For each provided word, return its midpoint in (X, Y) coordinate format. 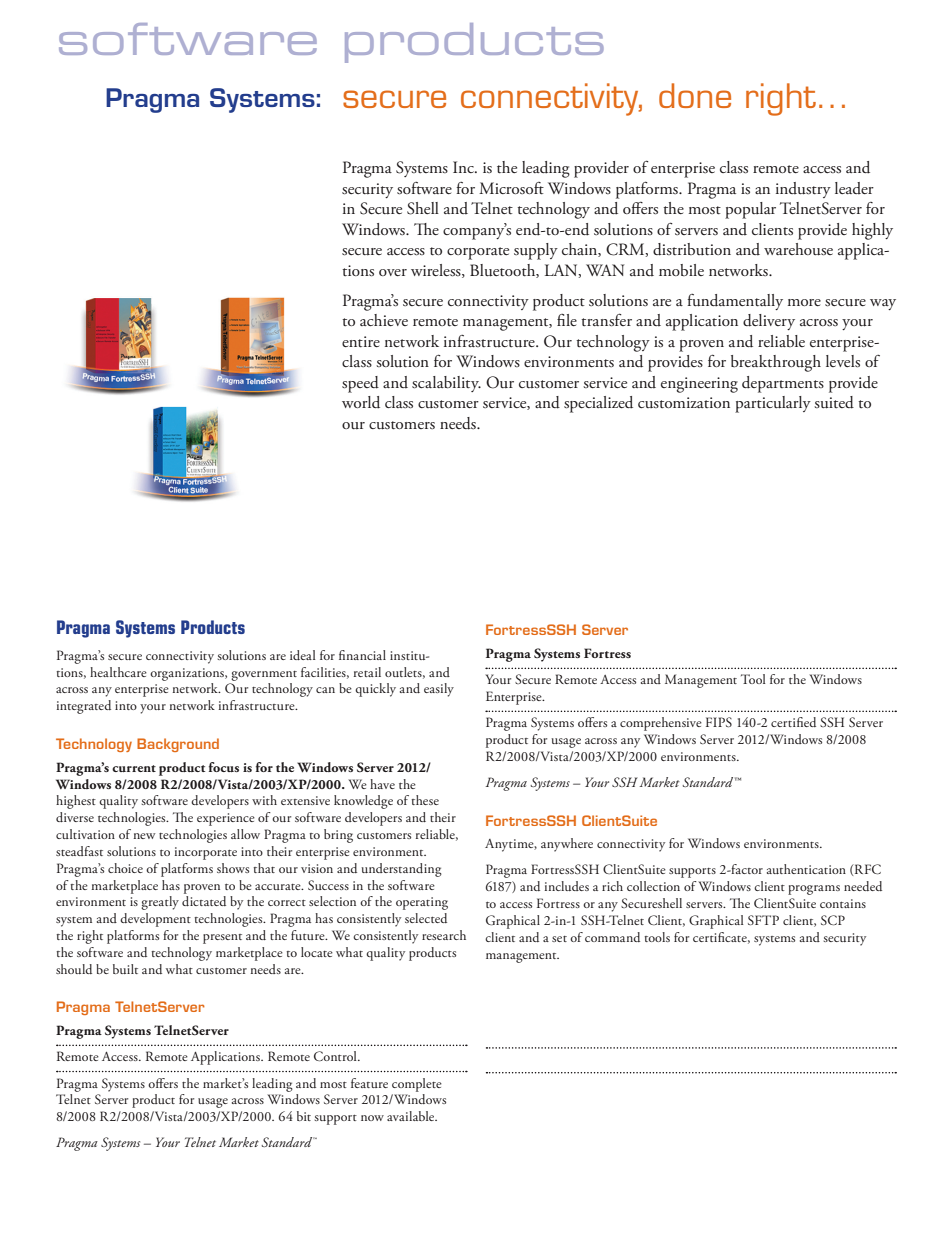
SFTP (763, 920)
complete (417, 1085)
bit (304, 1116)
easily (439, 690)
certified (793, 722)
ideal (303, 655)
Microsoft (511, 188)
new (144, 836)
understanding (402, 870)
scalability (446, 384)
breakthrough (776, 363)
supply (536, 251)
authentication (806, 869)
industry (803, 190)
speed (360, 384)
